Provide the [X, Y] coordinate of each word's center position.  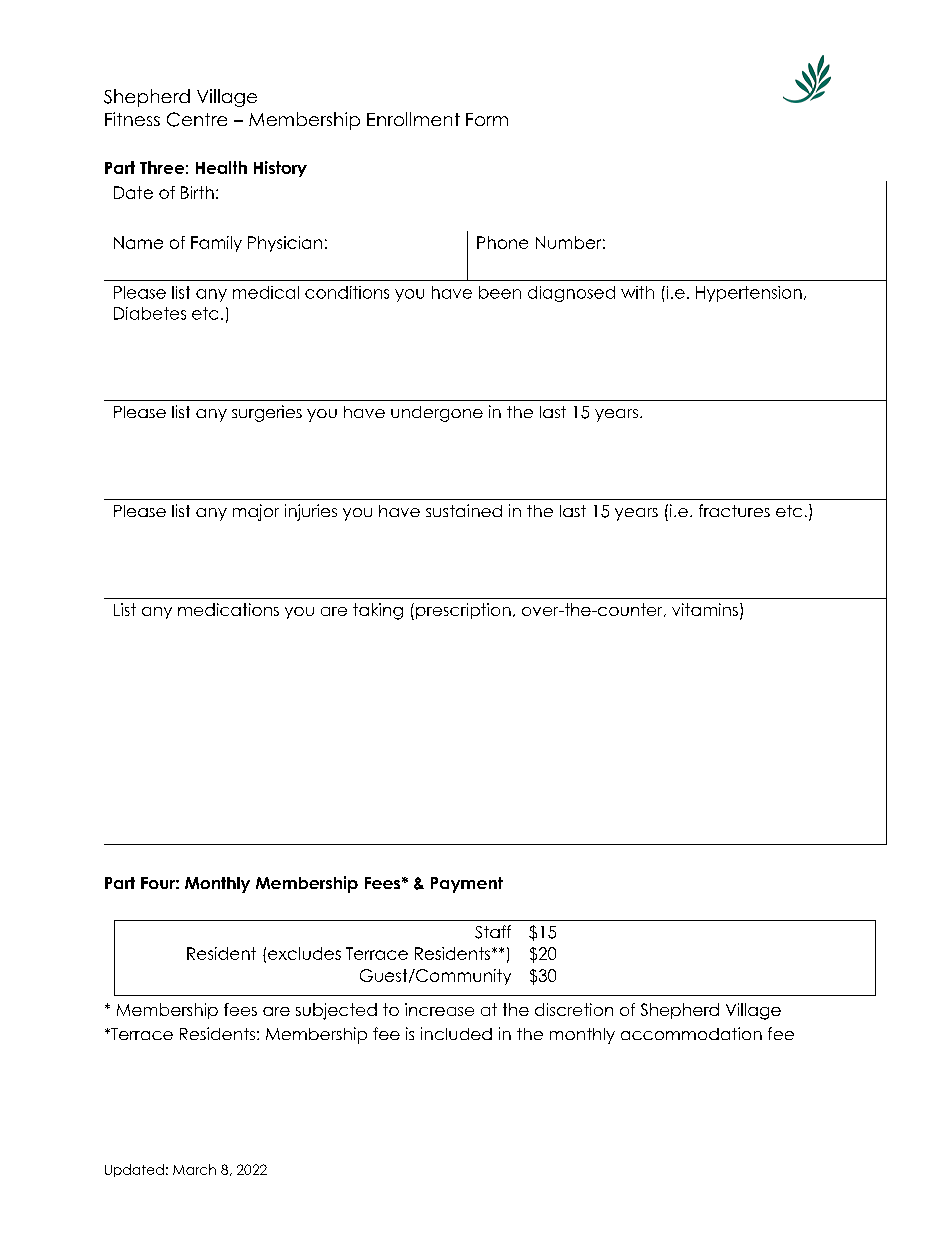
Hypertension [749, 294]
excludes [304, 953]
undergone [437, 414]
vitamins [705, 609]
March [194, 1169]
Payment [467, 885]
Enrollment [413, 119]
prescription [463, 611]
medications [228, 609]
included [456, 1033]
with [637, 292]
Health [221, 167]
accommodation [691, 1033]
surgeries [267, 413]
